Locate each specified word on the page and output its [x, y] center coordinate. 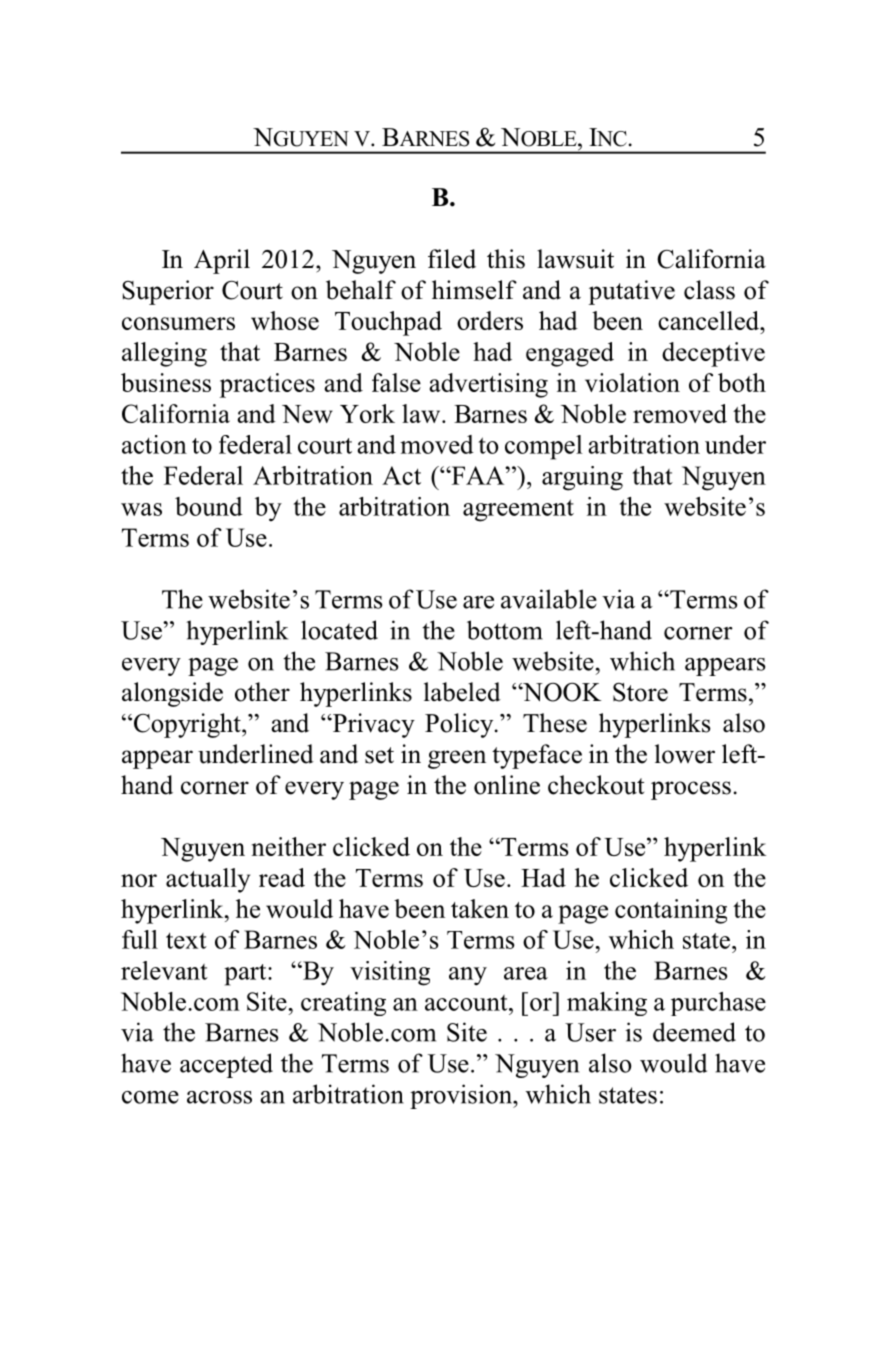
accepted [226, 1065]
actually [208, 880]
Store [640, 692]
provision [462, 1096]
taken [480, 908]
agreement [518, 510]
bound [209, 506]
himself [474, 290]
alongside [172, 694]
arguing [582, 478]
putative [632, 292]
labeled [462, 692]
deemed [694, 1032]
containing [671, 911]
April [222, 261]
